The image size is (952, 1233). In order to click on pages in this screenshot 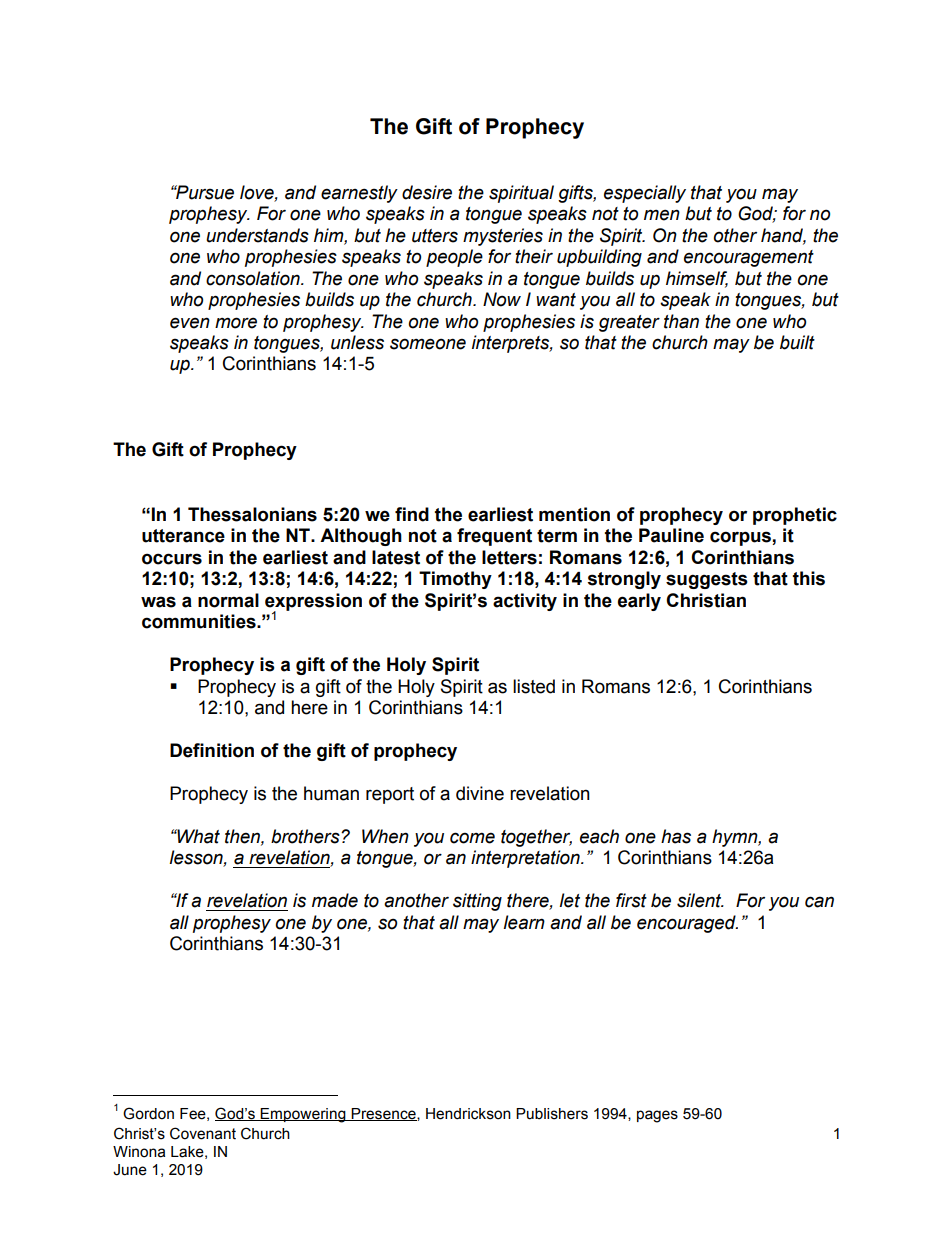, I will do `click(657, 1116)`.
